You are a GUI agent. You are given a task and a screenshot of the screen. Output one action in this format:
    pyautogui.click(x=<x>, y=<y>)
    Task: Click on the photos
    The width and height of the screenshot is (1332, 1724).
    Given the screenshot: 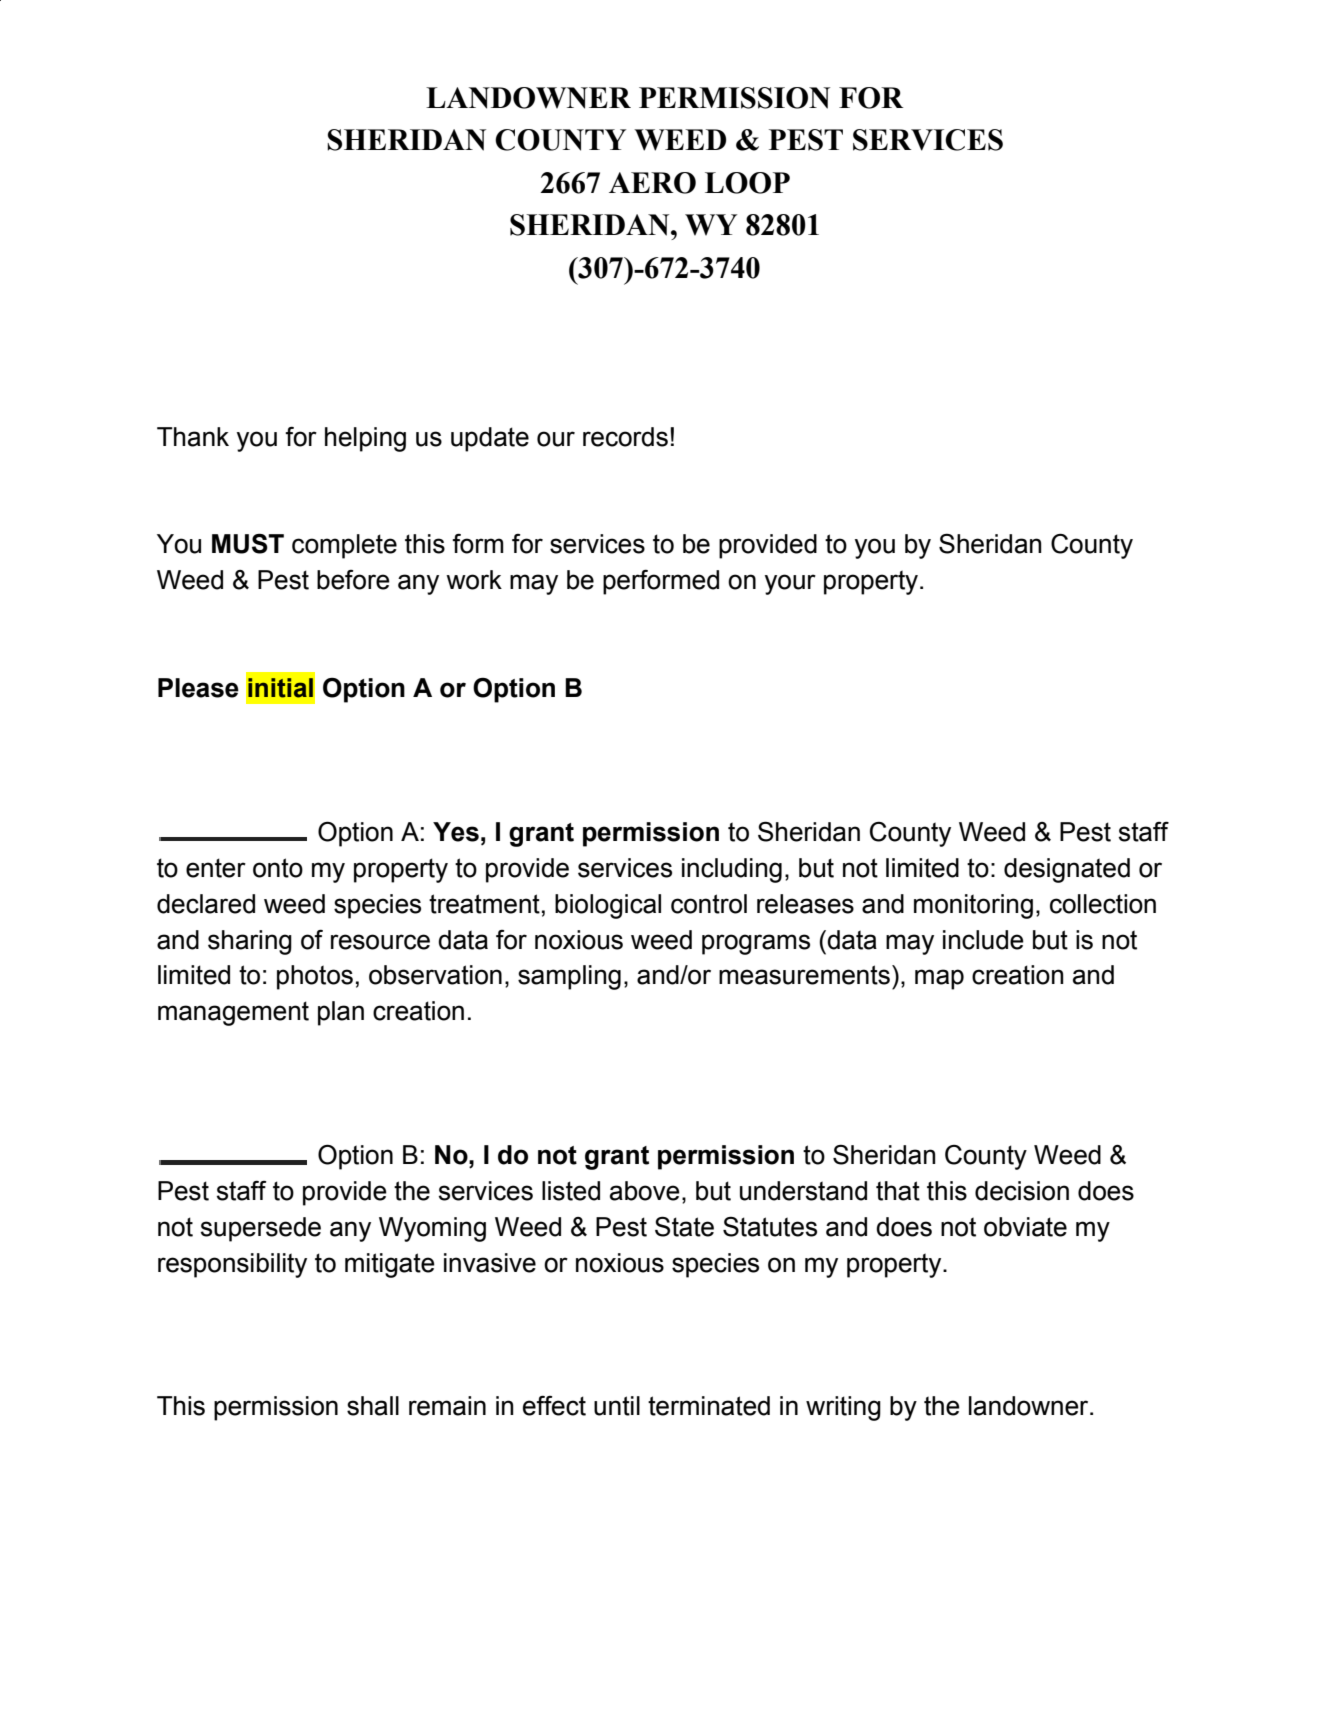 What is the action you would take?
    pyautogui.click(x=315, y=977)
